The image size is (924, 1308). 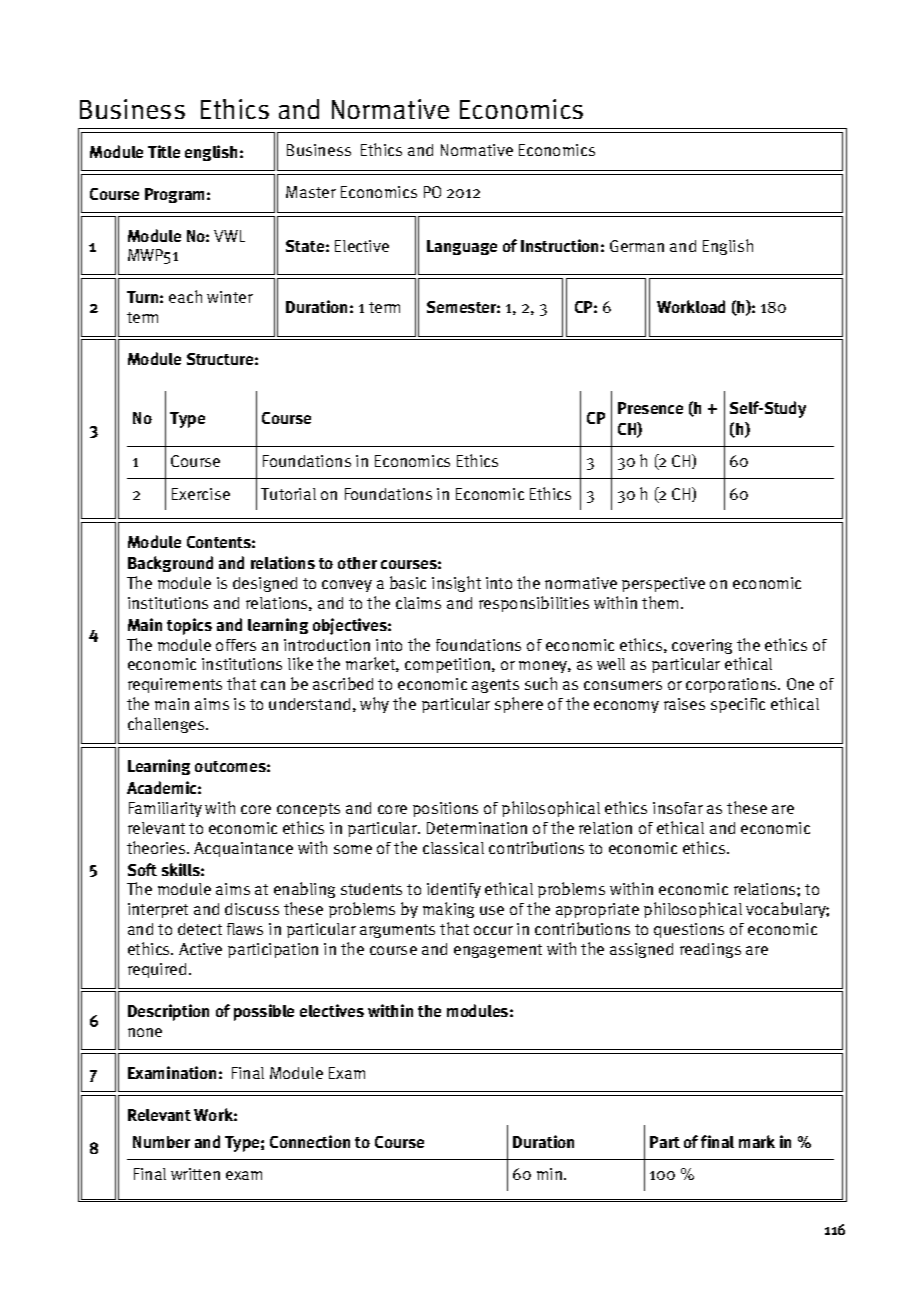 I want to click on German, so click(x=637, y=246).
